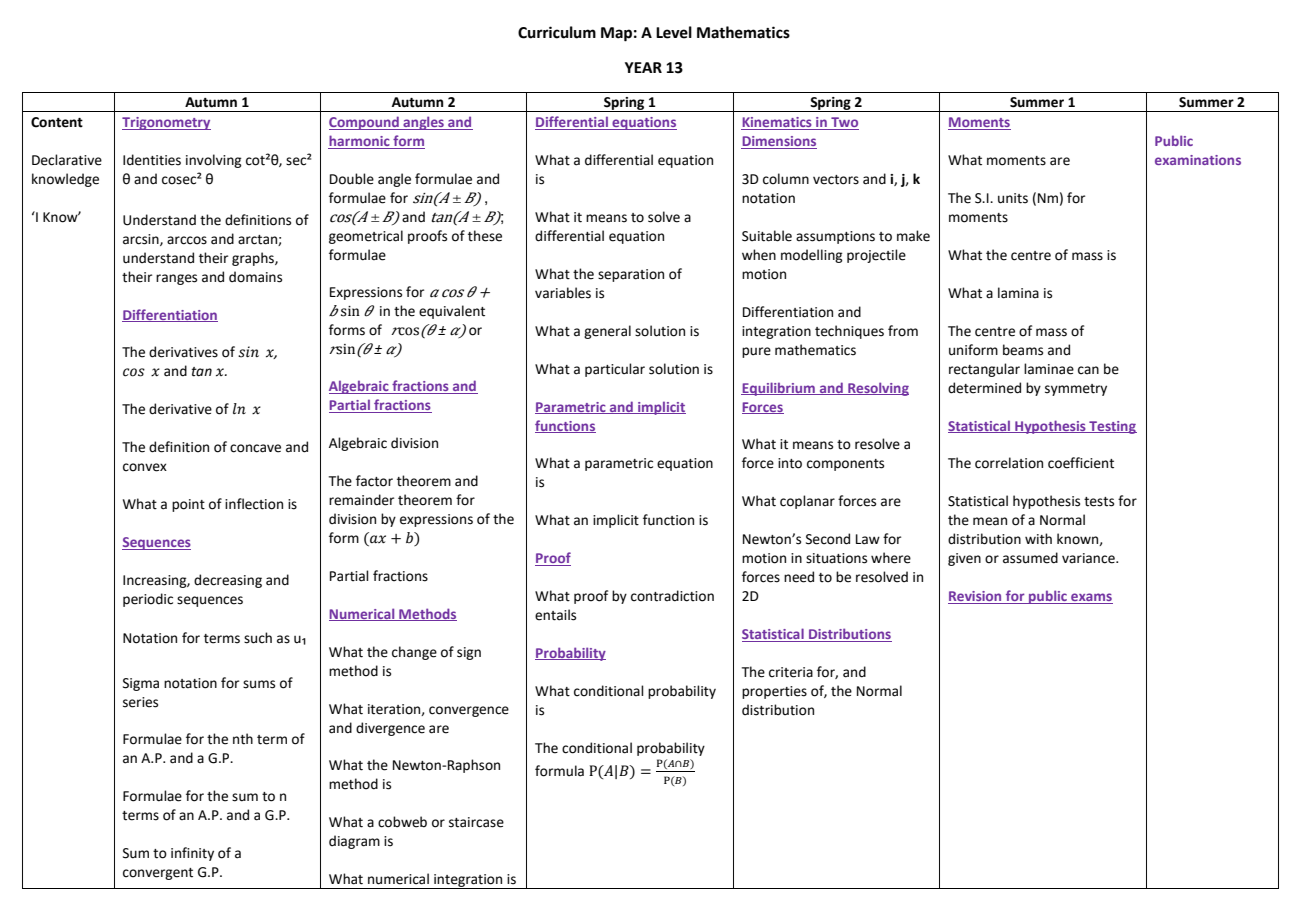 Image resolution: width=1308 pixels, height=924 pixels. Describe the element at coordinates (192, 854) in the screenshot. I see `infinity` at that location.
